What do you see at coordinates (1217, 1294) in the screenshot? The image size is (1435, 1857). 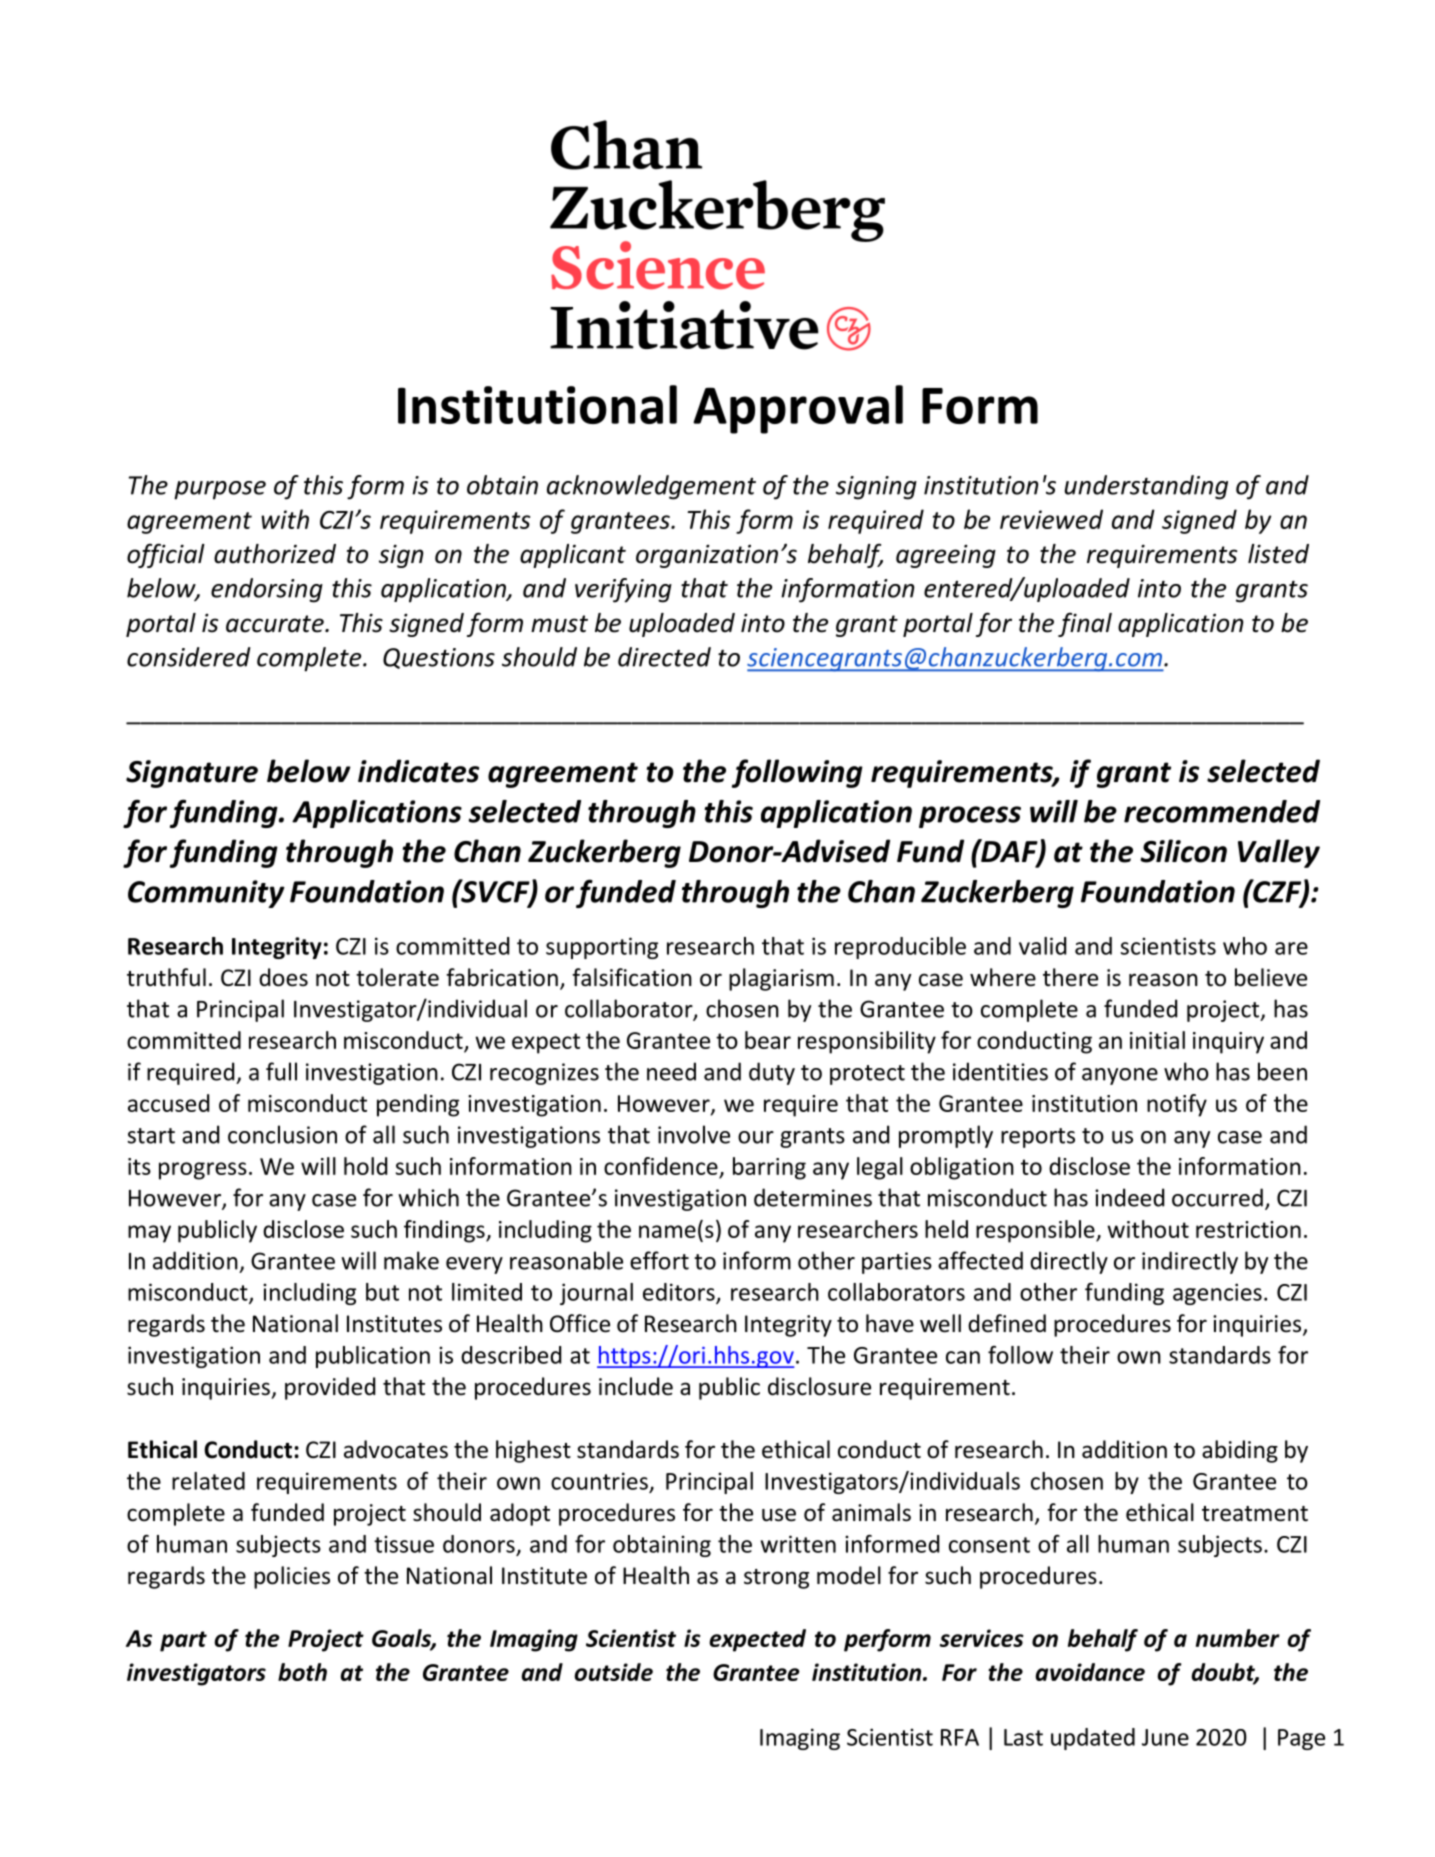 I see `agencies` at bounding box center [1217, 1294].
